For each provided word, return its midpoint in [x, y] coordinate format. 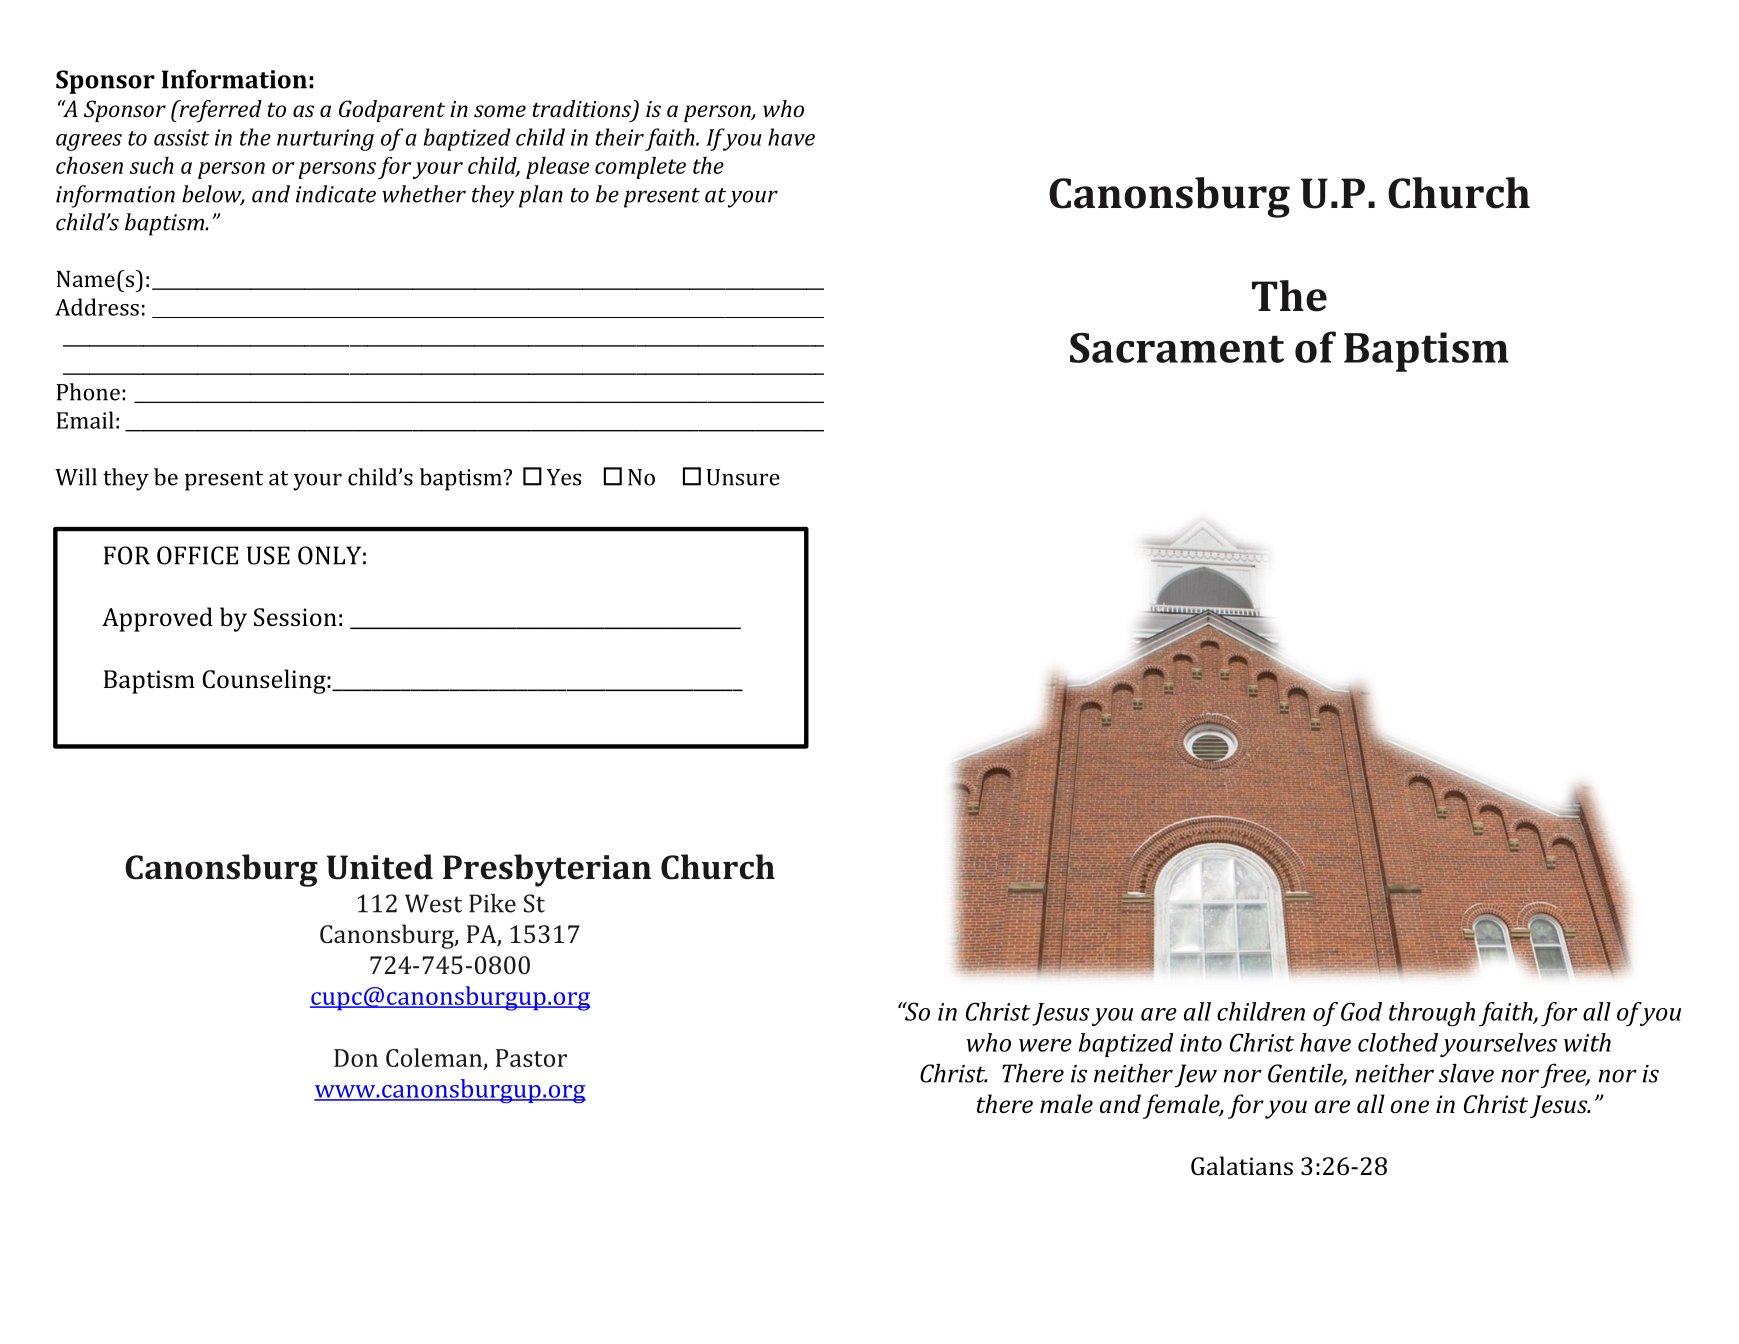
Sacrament [1177, 348]
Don [356, 1058]
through [1432, 1014]
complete [640, 168]
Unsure [743, 477]
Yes [564, 477]
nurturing [325, 140]
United [380, 867]
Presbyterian [547, 870]
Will [76, 477]
